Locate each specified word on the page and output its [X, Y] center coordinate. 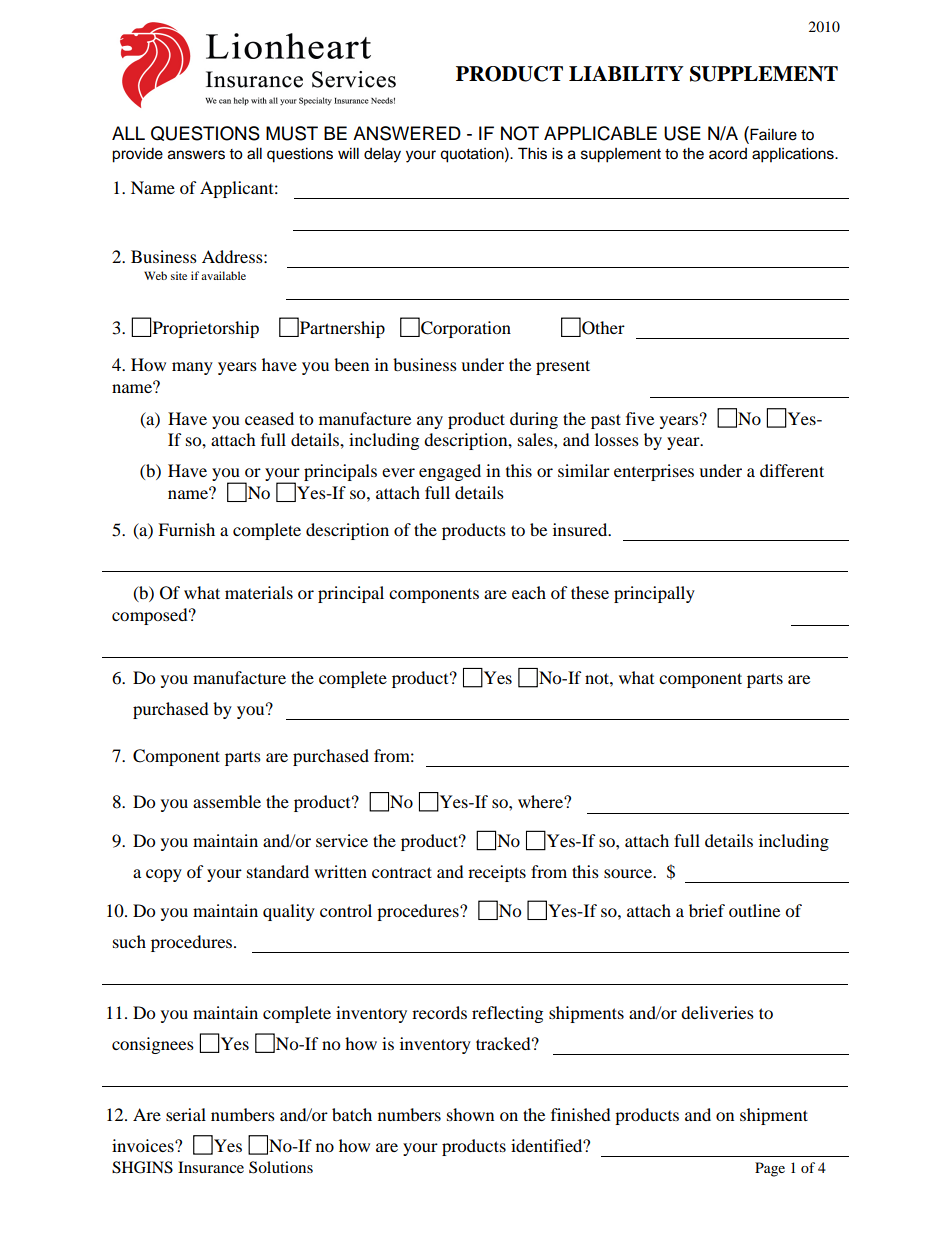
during [534, 420]
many [192, 368]
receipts [497, 873]
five [640, 418]
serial [186, 1114]
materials [259, 592]
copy [164, 875]
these [590, 592]
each [529, 592]
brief [707, 910]
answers [196, 155]
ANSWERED [407, 133]
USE [682, 133]
